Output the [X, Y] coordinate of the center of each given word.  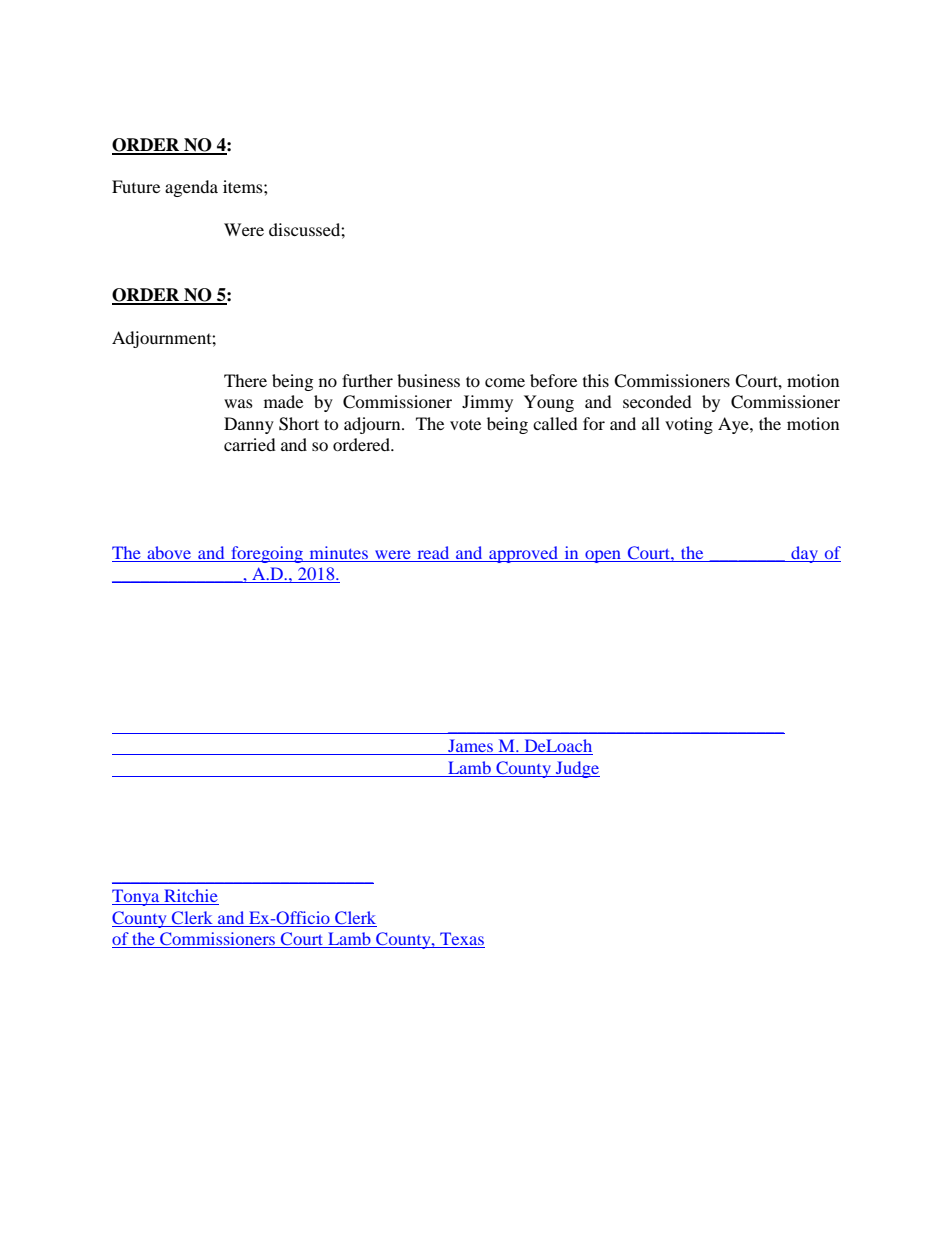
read [433, 552]
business [428, 380]
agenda [191, 188]
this [596, 380]
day [804, 554]
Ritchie [190, 897]
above [169, 552]
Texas [461, 940]
